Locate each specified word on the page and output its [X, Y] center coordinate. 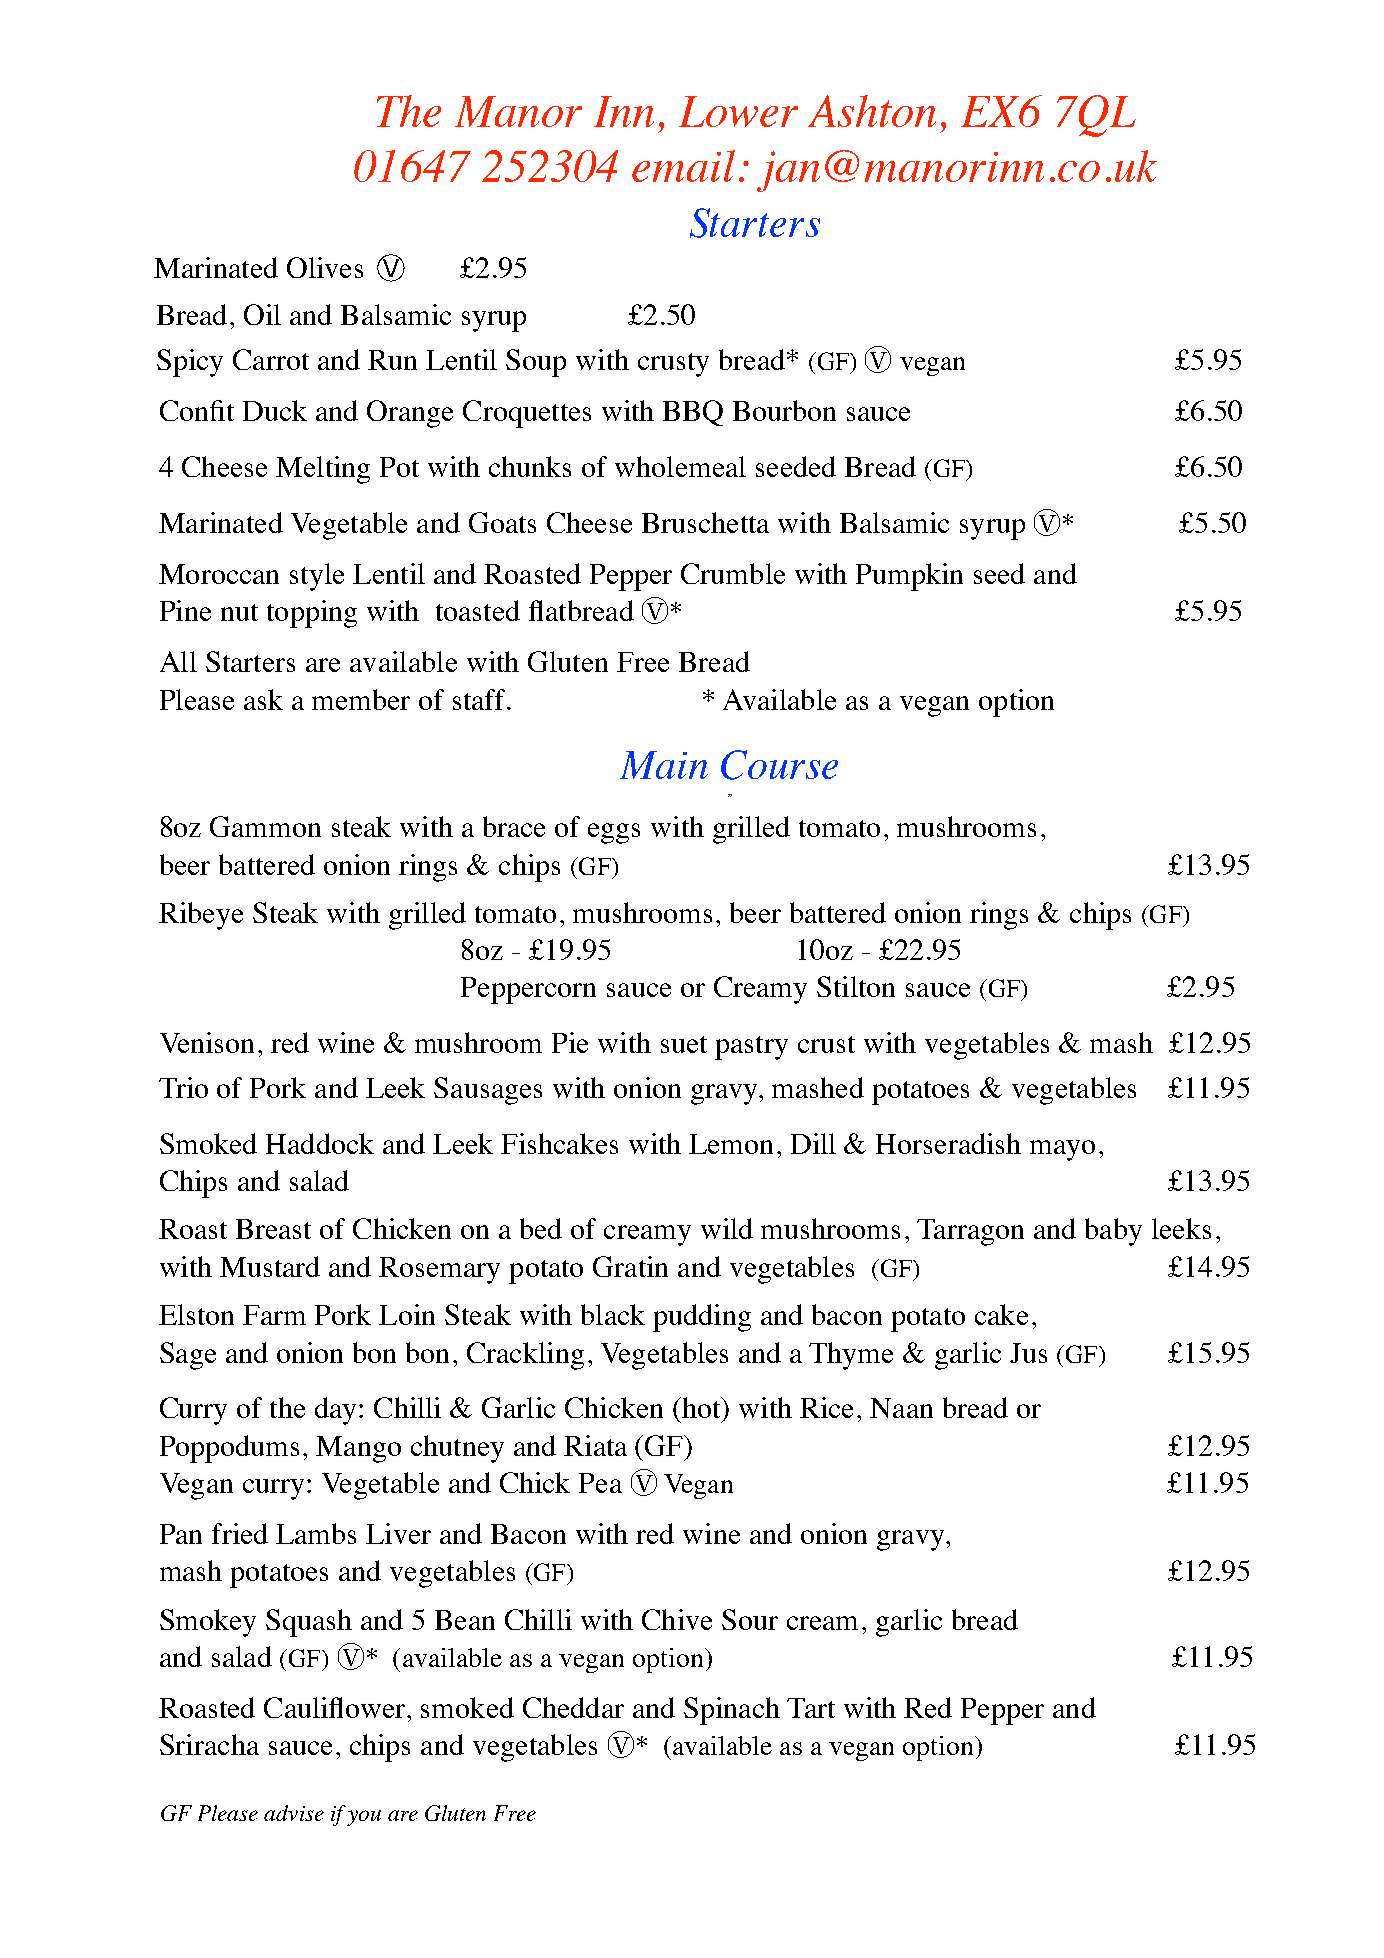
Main [664, 765]
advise [294, 1813]
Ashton [872, 111]
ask [263, 699]
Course [779, 765]
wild [727, 1228]
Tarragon [970, 1232]
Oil [262, 314]
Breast [273, 1229]
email [683, 166]
